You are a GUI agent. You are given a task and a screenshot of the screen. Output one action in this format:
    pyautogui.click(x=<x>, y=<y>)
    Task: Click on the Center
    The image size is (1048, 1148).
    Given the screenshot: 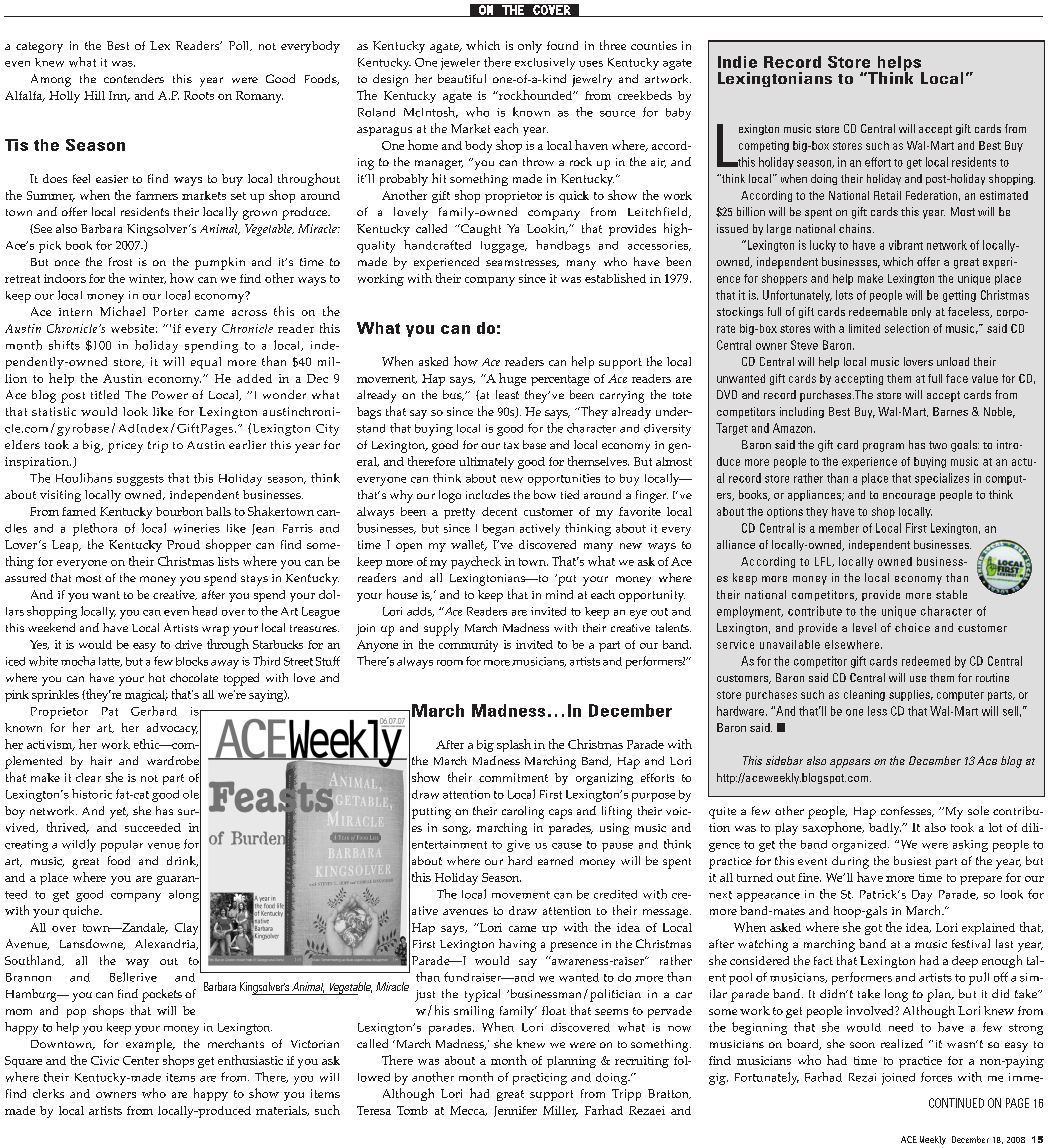 What is the action you would take?
    pyautogui.click(x=141, y=1060)
